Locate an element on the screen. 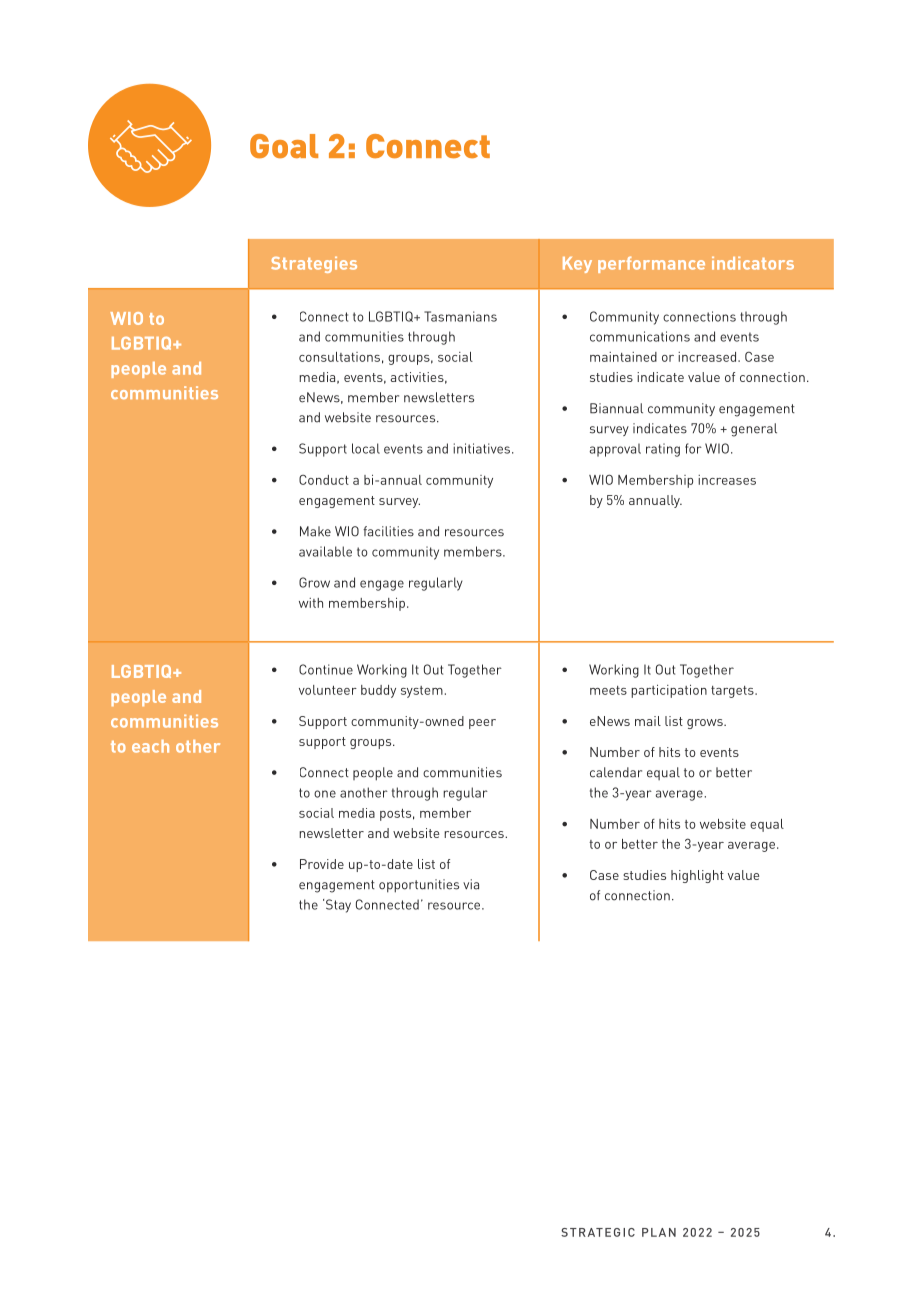  highlight is located at coordinates (697, 876).
